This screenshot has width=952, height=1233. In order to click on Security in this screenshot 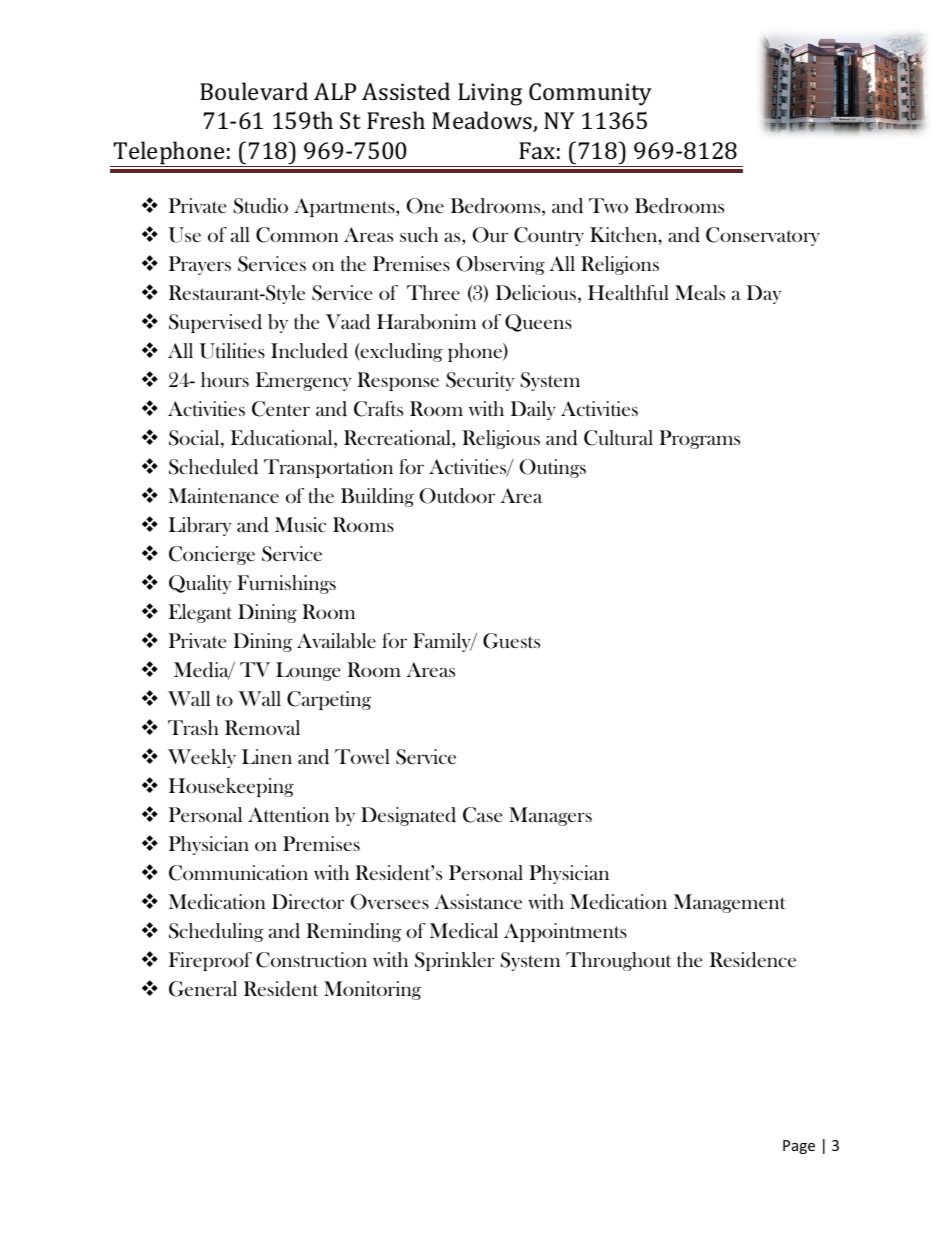, I will do `click(480, 381)`.
